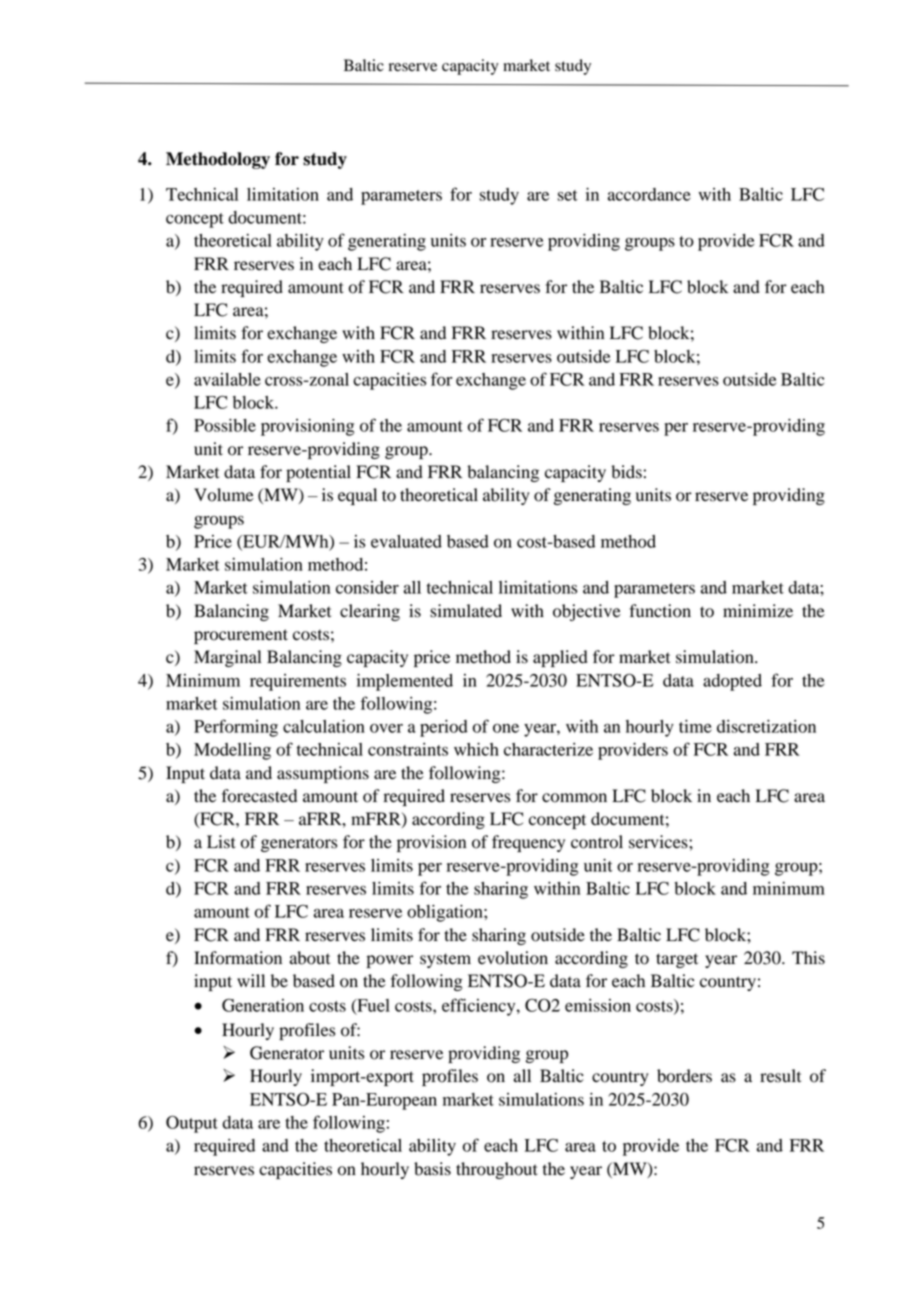 Image resolution: width=924 pixels, height=1308 pixels. I want to click on simulated, so click(466, 611).
